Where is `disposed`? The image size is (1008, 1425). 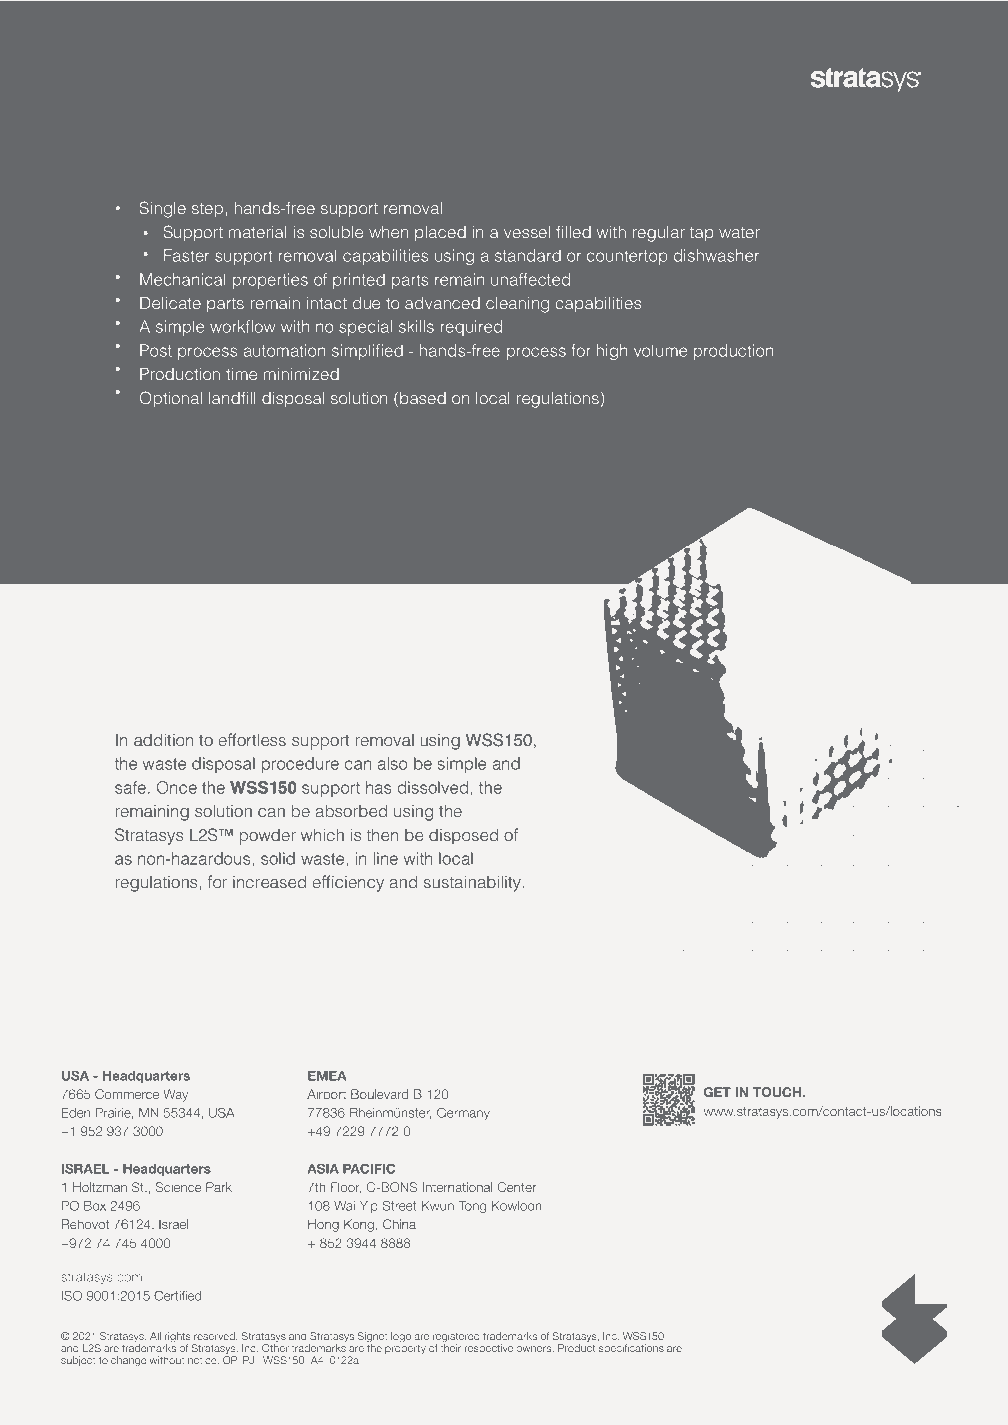
disposed is located at coordinates (463, 837).
